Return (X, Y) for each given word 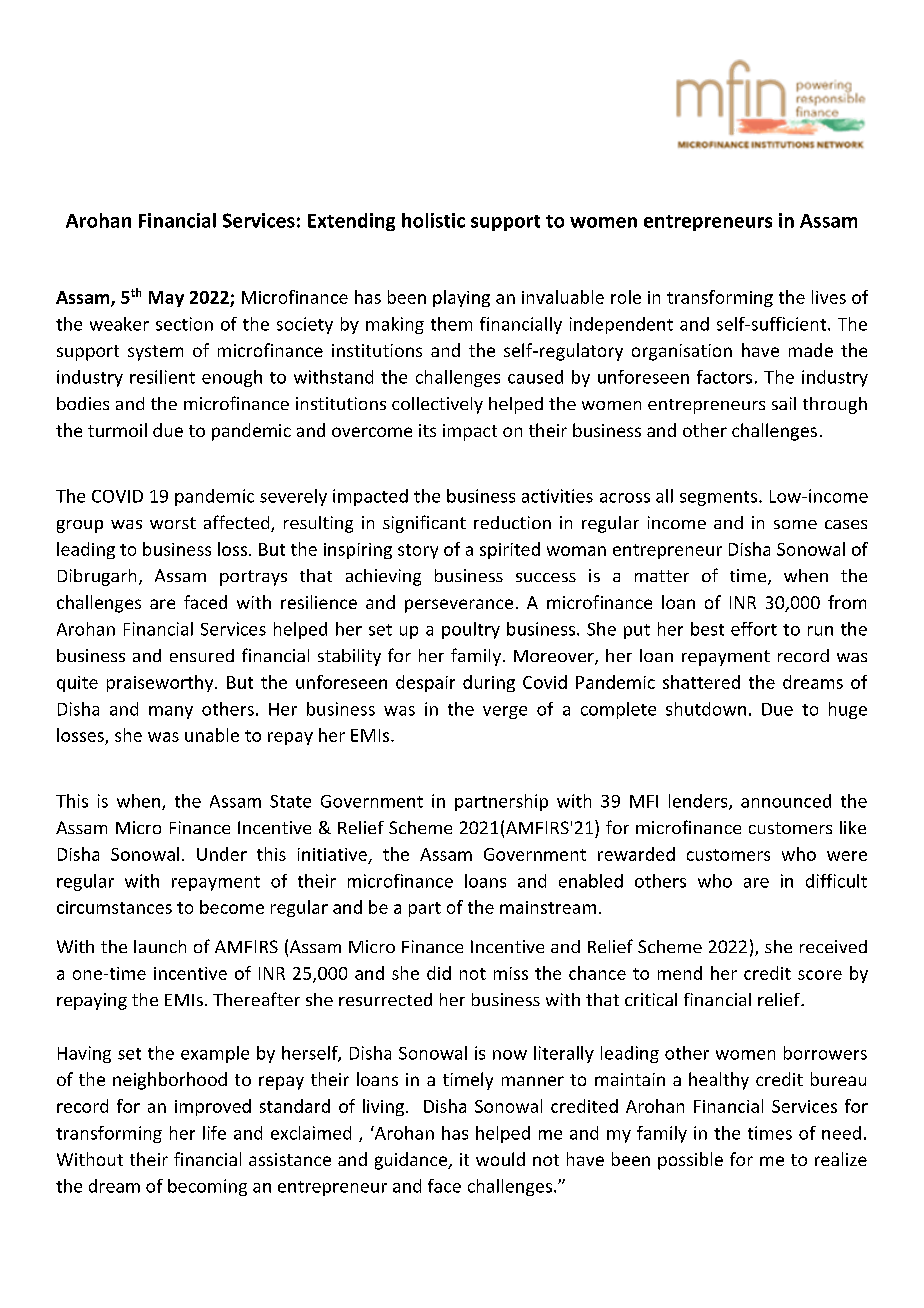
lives (829, 297)
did (439, 973)
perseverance (459, 606)
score (820, 975)
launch (160, 946)
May (166, 299)
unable (212, 735)
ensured (202, 655)
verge (505, 712)
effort (754, 629)
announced (786, 801)
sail (784, 403)
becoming (207, 1187)
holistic (433, 220)
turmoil (117, 430)
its (427, 430)
